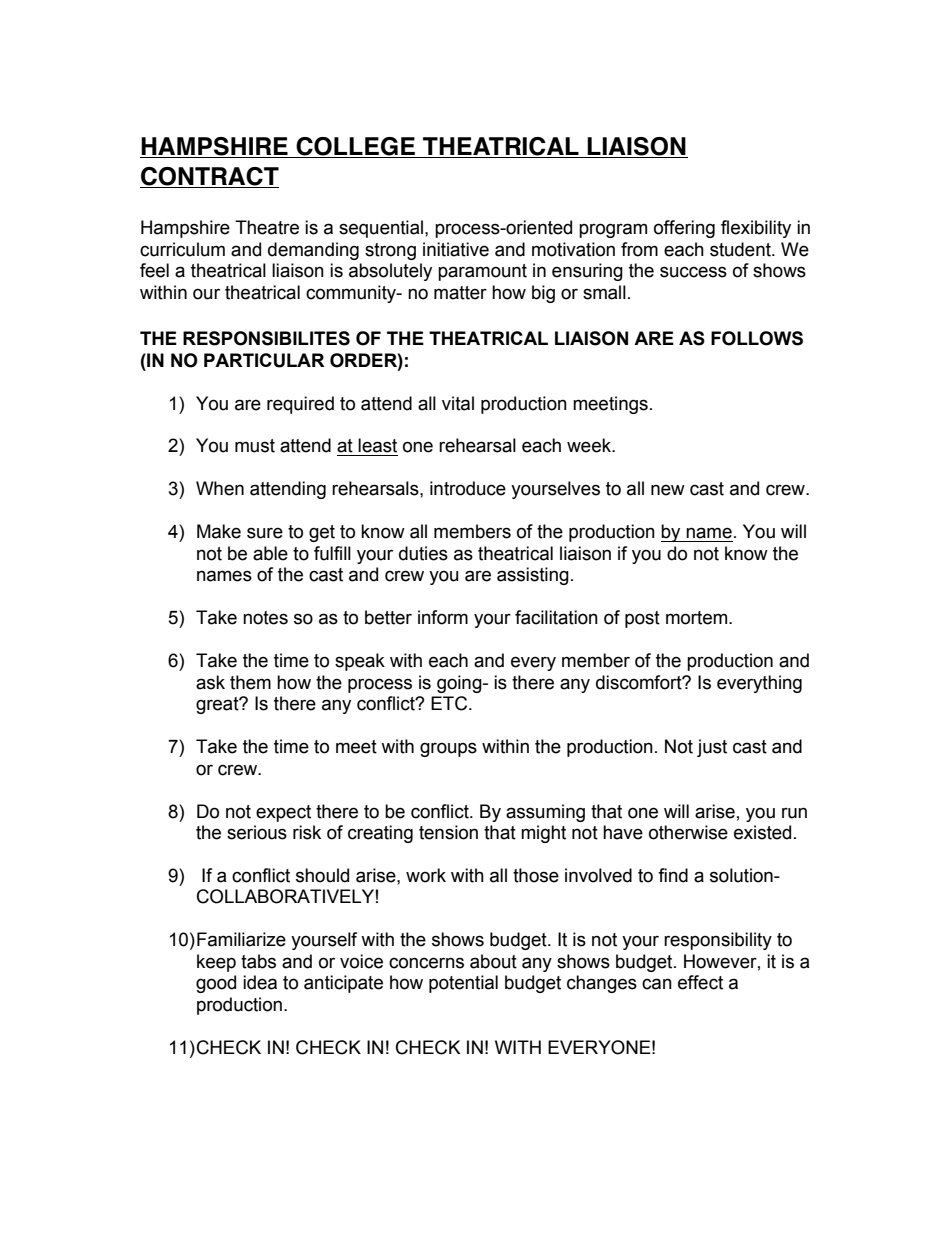 Image resolution: width=952 pixels, height=1233 pixels. Describe the element at coordinates (718, 941) in the image. I see `responsibility` at that location.
